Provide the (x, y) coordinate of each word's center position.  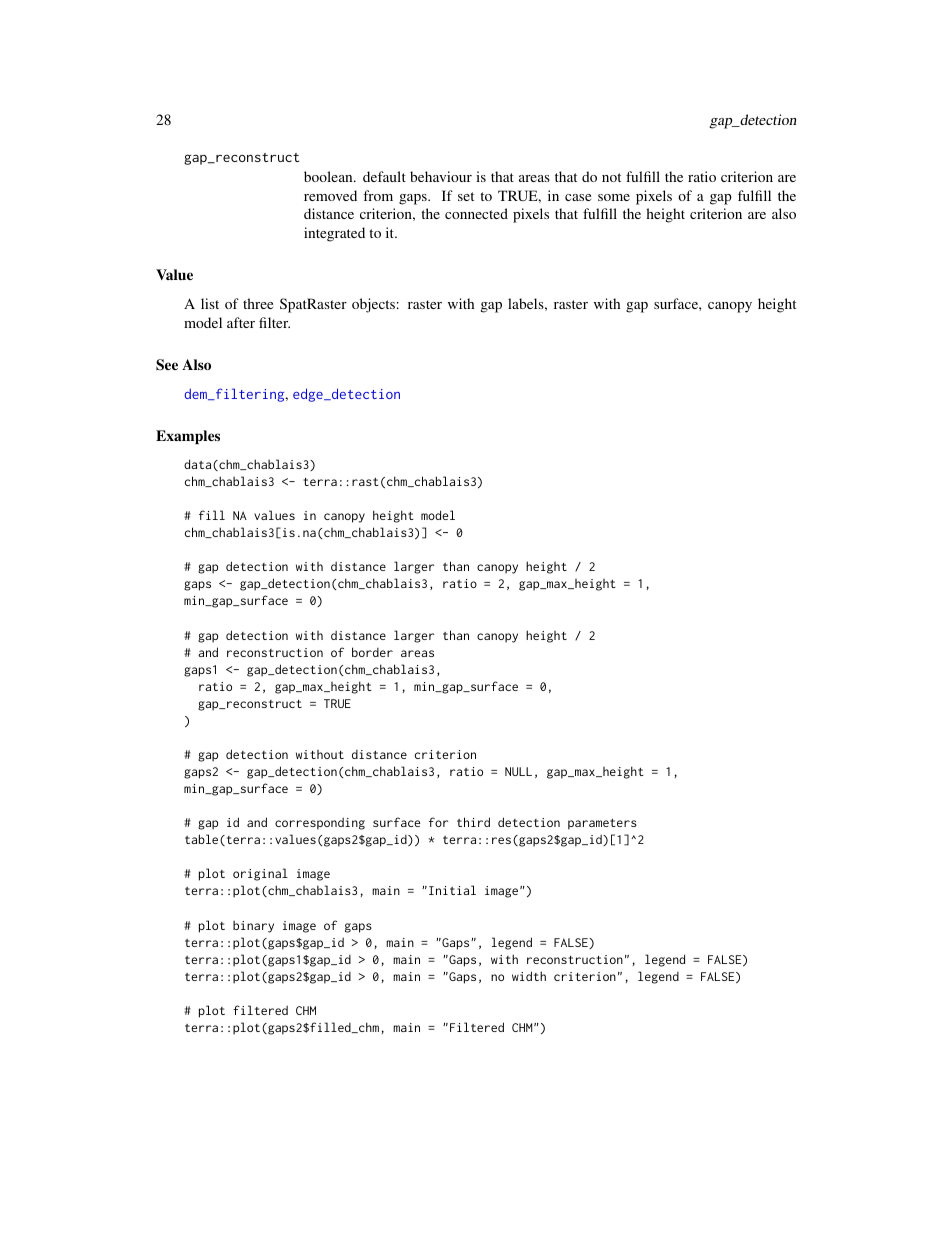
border (372, 652)
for (439, 822)
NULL (518, 771)
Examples (188, 437)
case (578, 197)
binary (253, 926)
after (241, 322)
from (378, 195)
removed (330, 195)
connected (476, 213)
